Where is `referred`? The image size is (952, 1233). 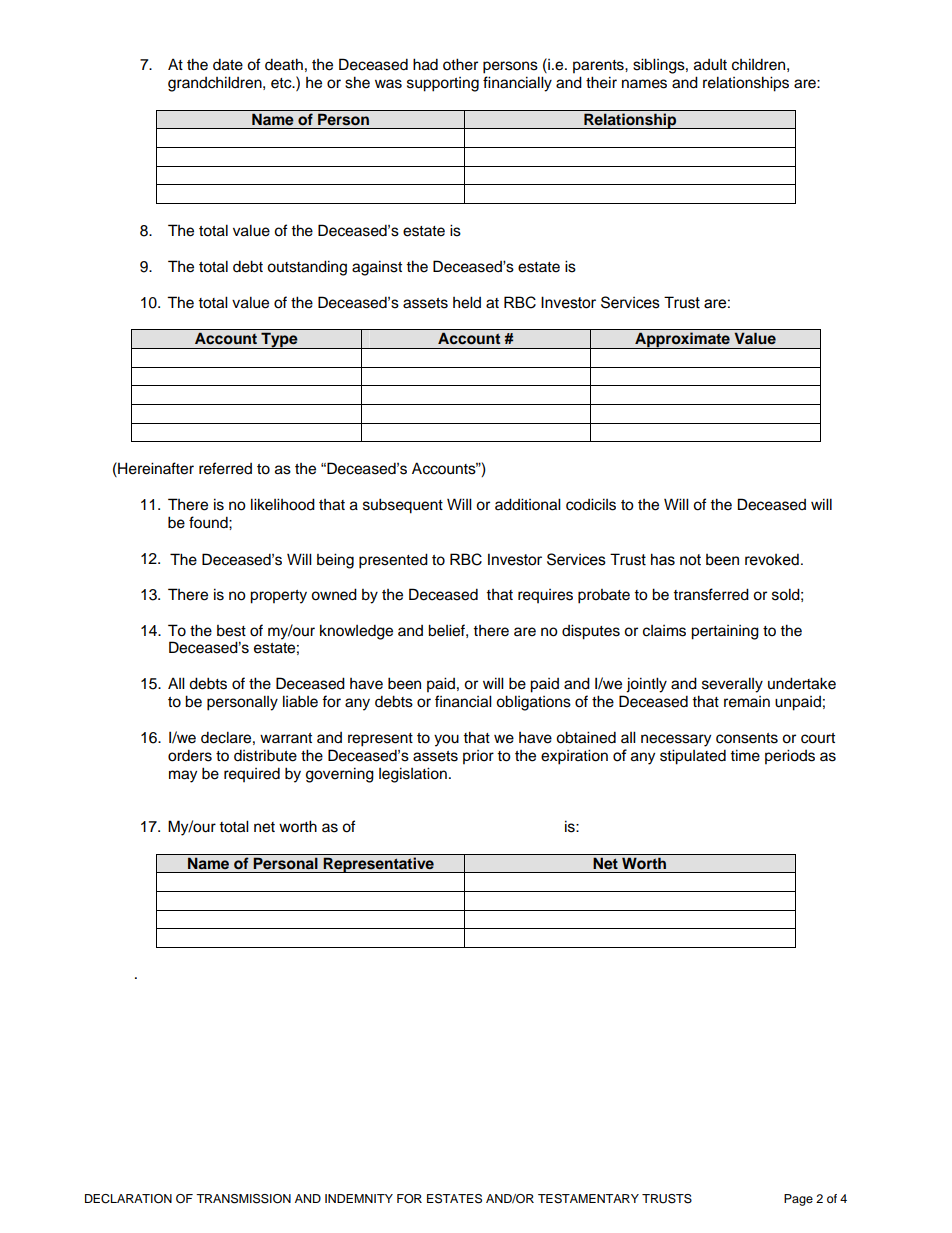 referred is located at coordinates (225, 468).
